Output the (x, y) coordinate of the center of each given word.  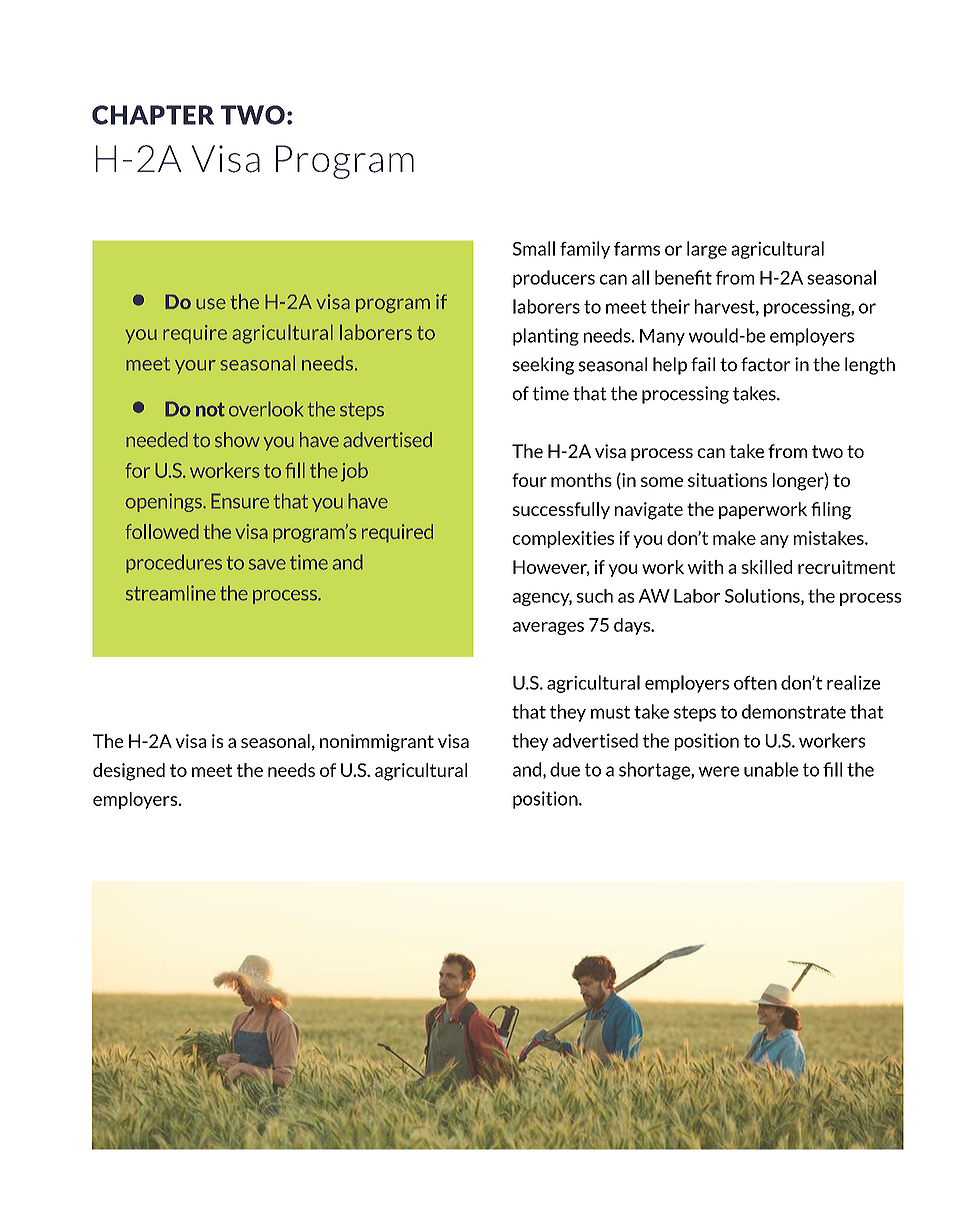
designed (129, 772)
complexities (563, 539)
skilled (766, 567)
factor (765, 364)
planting (546, 337)
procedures (174, 563)
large (707, 250)
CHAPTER (153, 115)
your (195, 367)
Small (533, 248)
